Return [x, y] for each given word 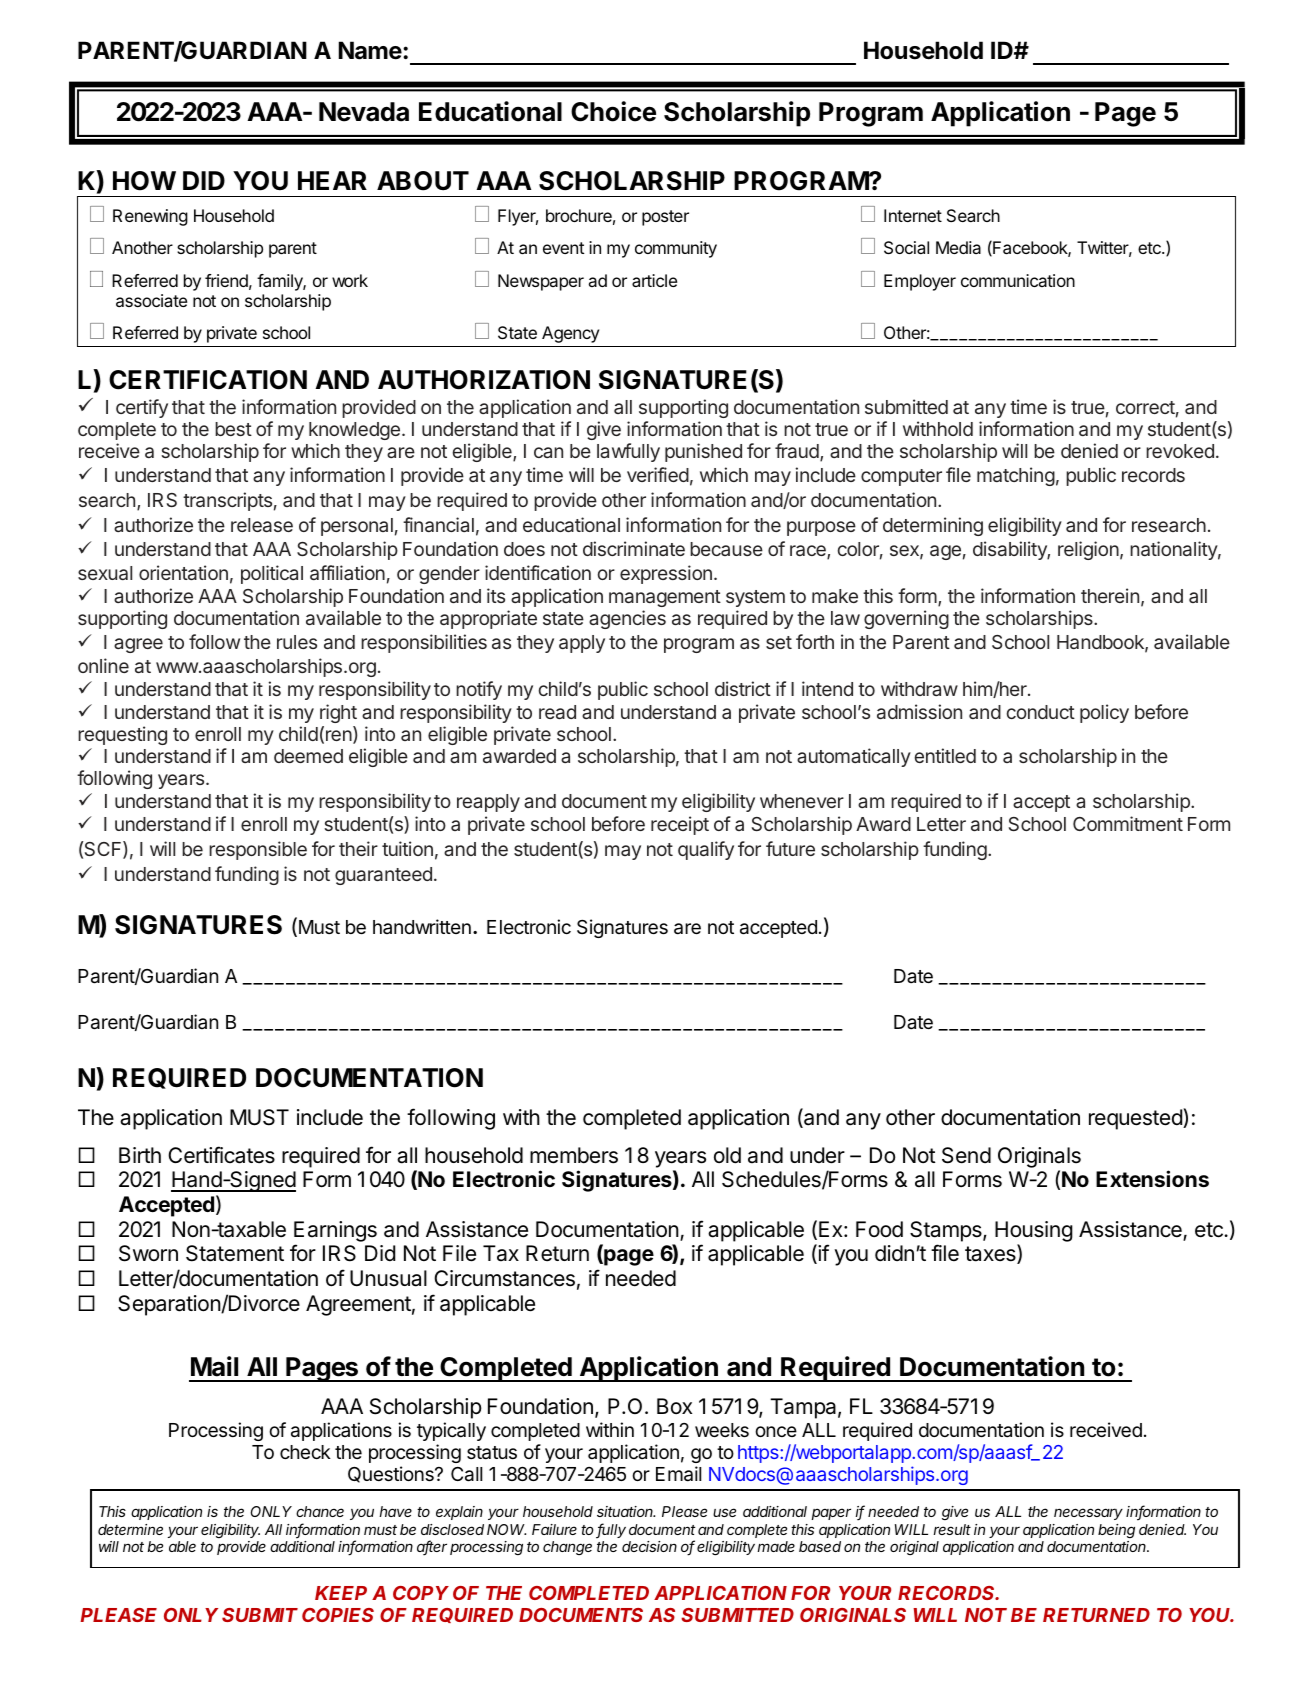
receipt [680, 825]
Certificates [221, 1155]
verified [658, 474]
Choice [613, 111]
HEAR [332, 180]
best [233, 429]
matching [1016, 476]
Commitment [1128, 823]
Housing [1034, 1231]
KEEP [341, 1593]
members [574, 1155]
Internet [913, 215]
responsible [258, 850]
